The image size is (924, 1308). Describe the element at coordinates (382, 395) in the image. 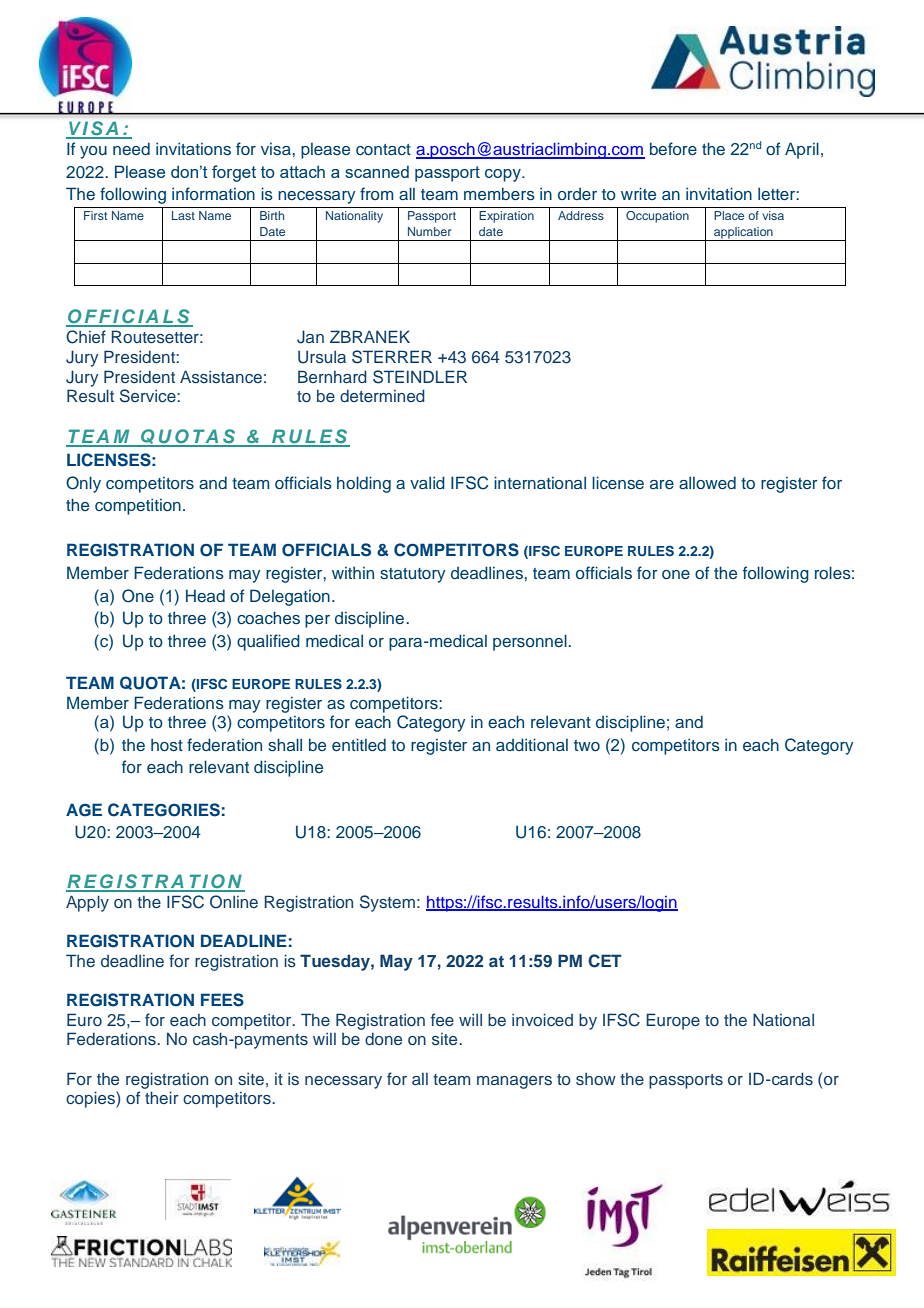

I see `determined` at that location.
